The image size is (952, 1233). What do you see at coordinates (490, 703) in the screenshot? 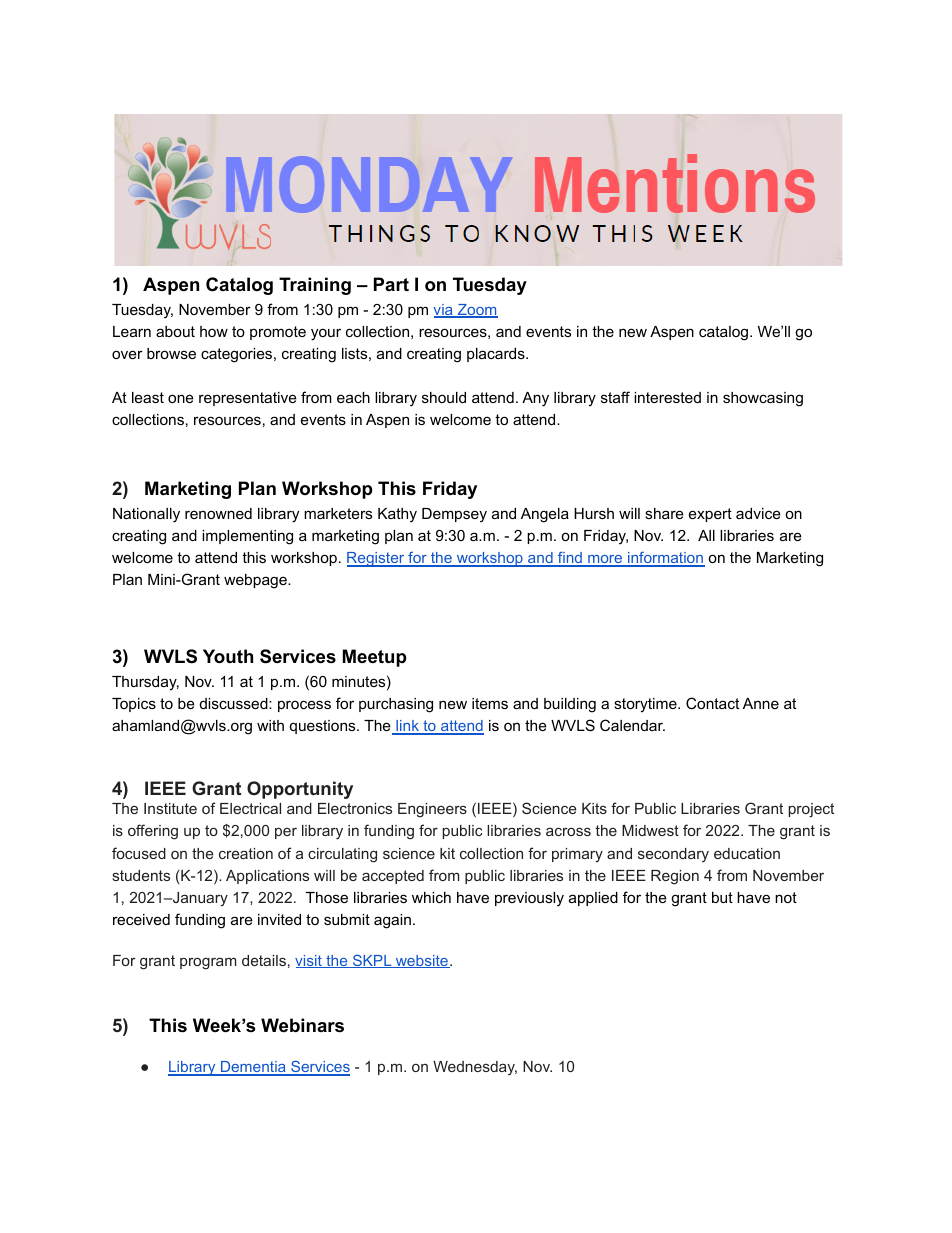
I see `items` at bounding box center [490, 703].
